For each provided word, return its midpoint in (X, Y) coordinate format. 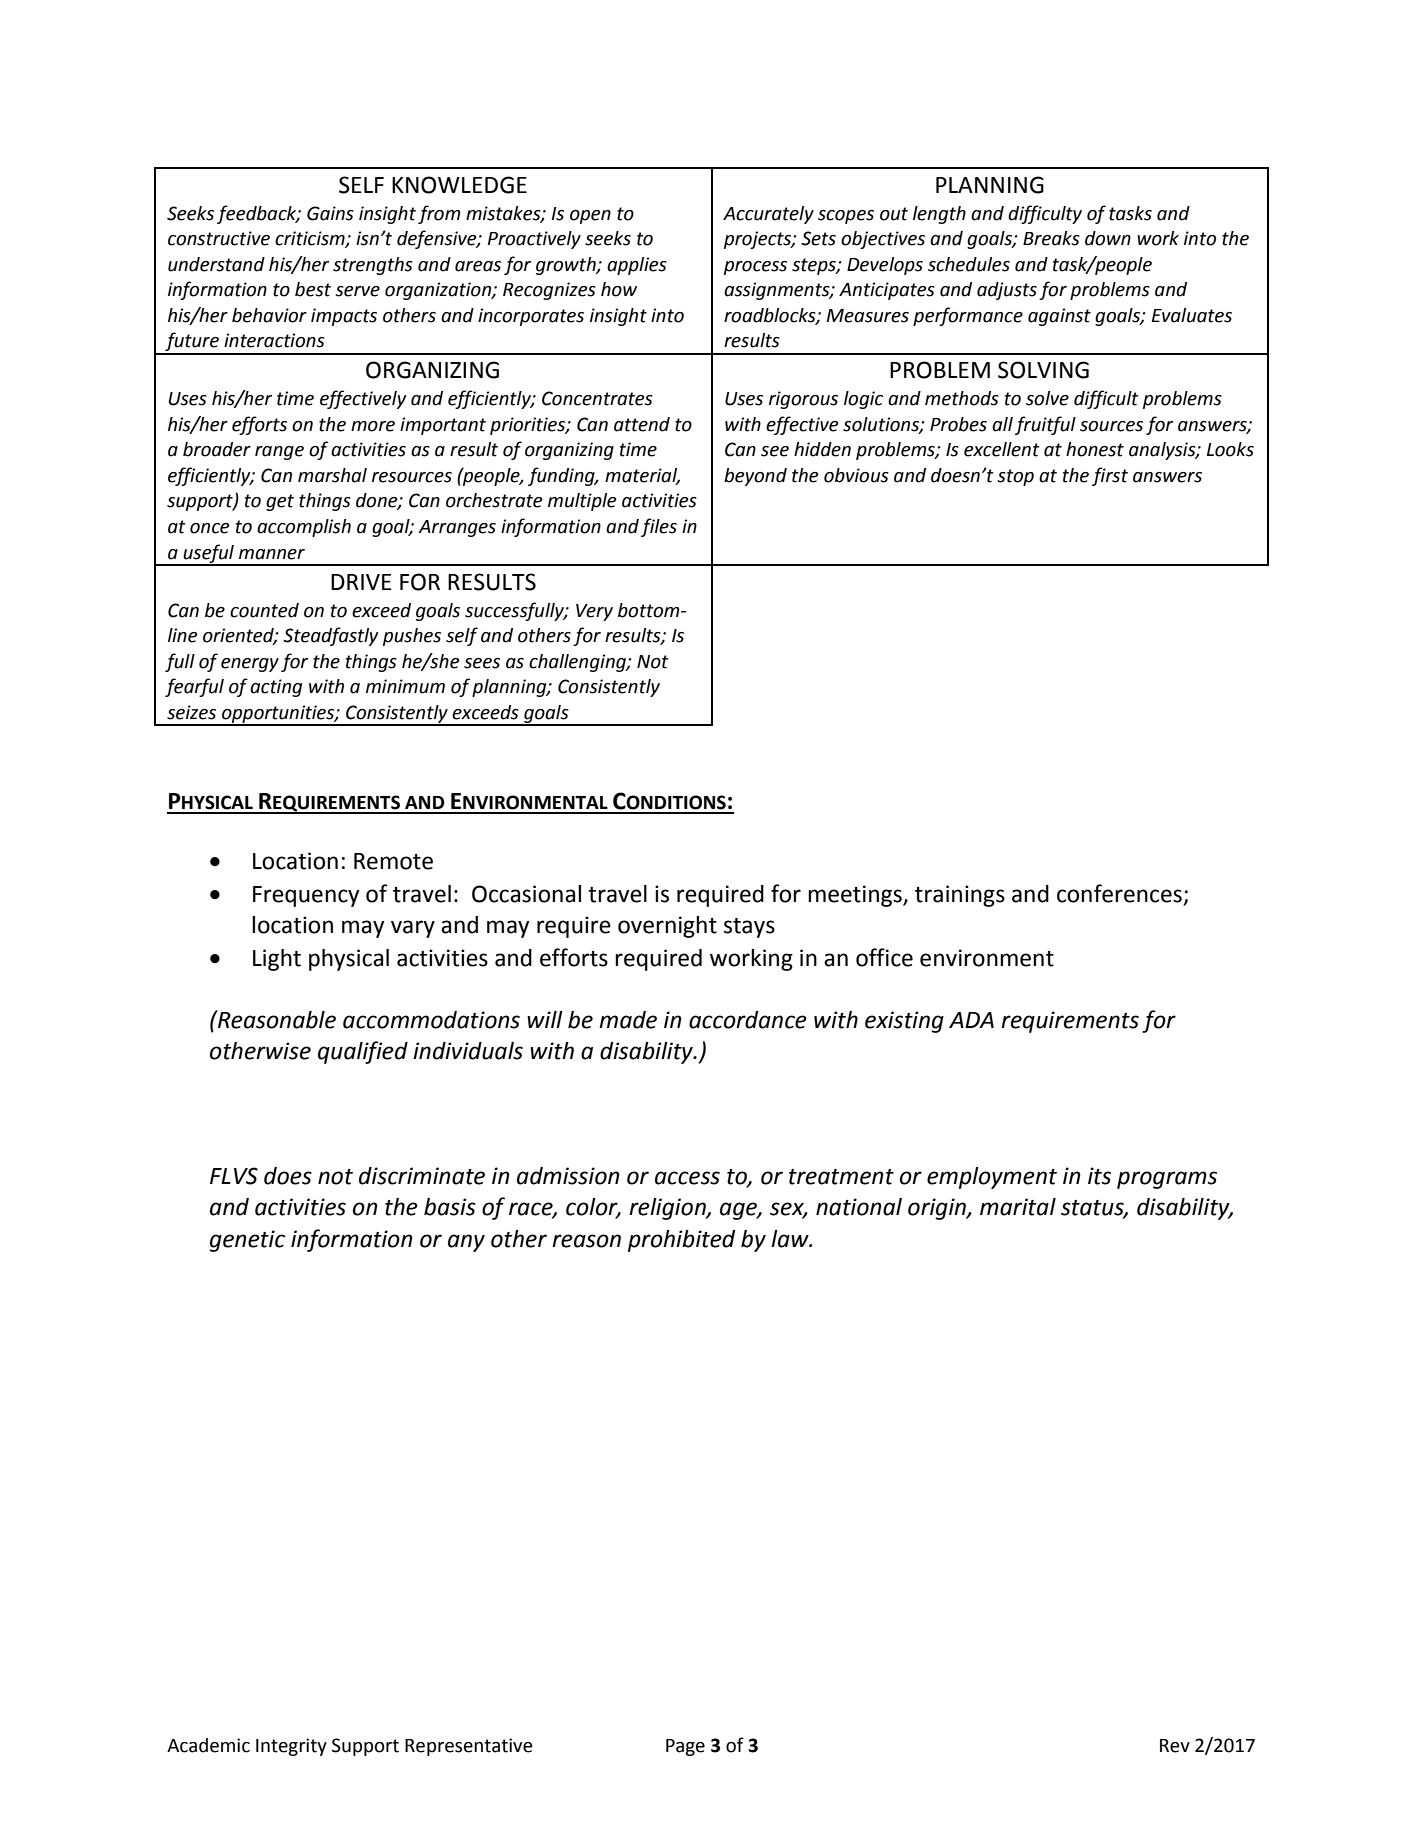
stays (749, 928)
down (1108, 238)
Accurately (768, 215)
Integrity (291, 1747)
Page (685, 1747)
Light (277, 960)
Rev (1175, 1746)
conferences (1119, 893)
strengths (373, 266)
